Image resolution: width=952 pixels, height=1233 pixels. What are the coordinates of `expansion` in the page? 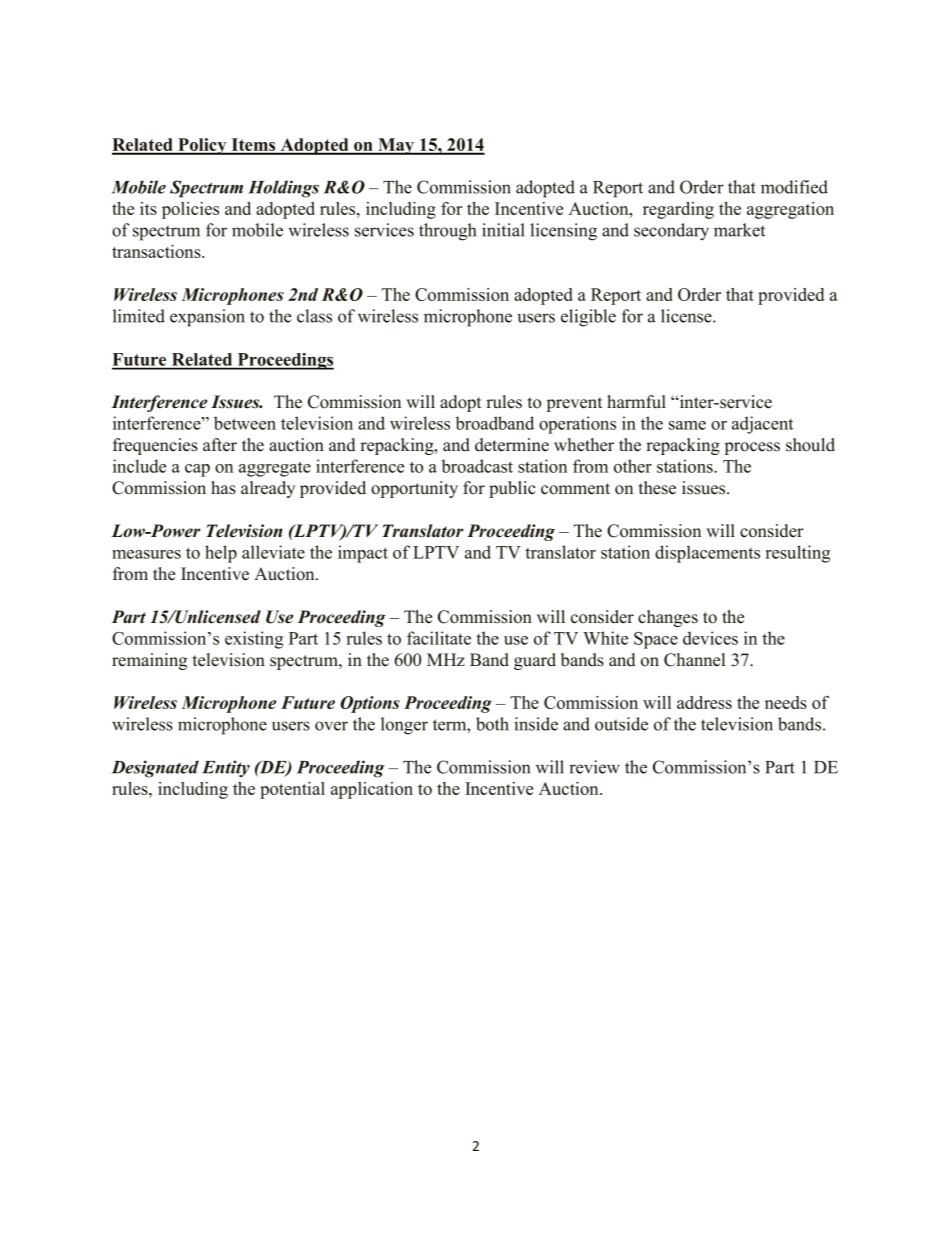 It's located at (207, 318).
